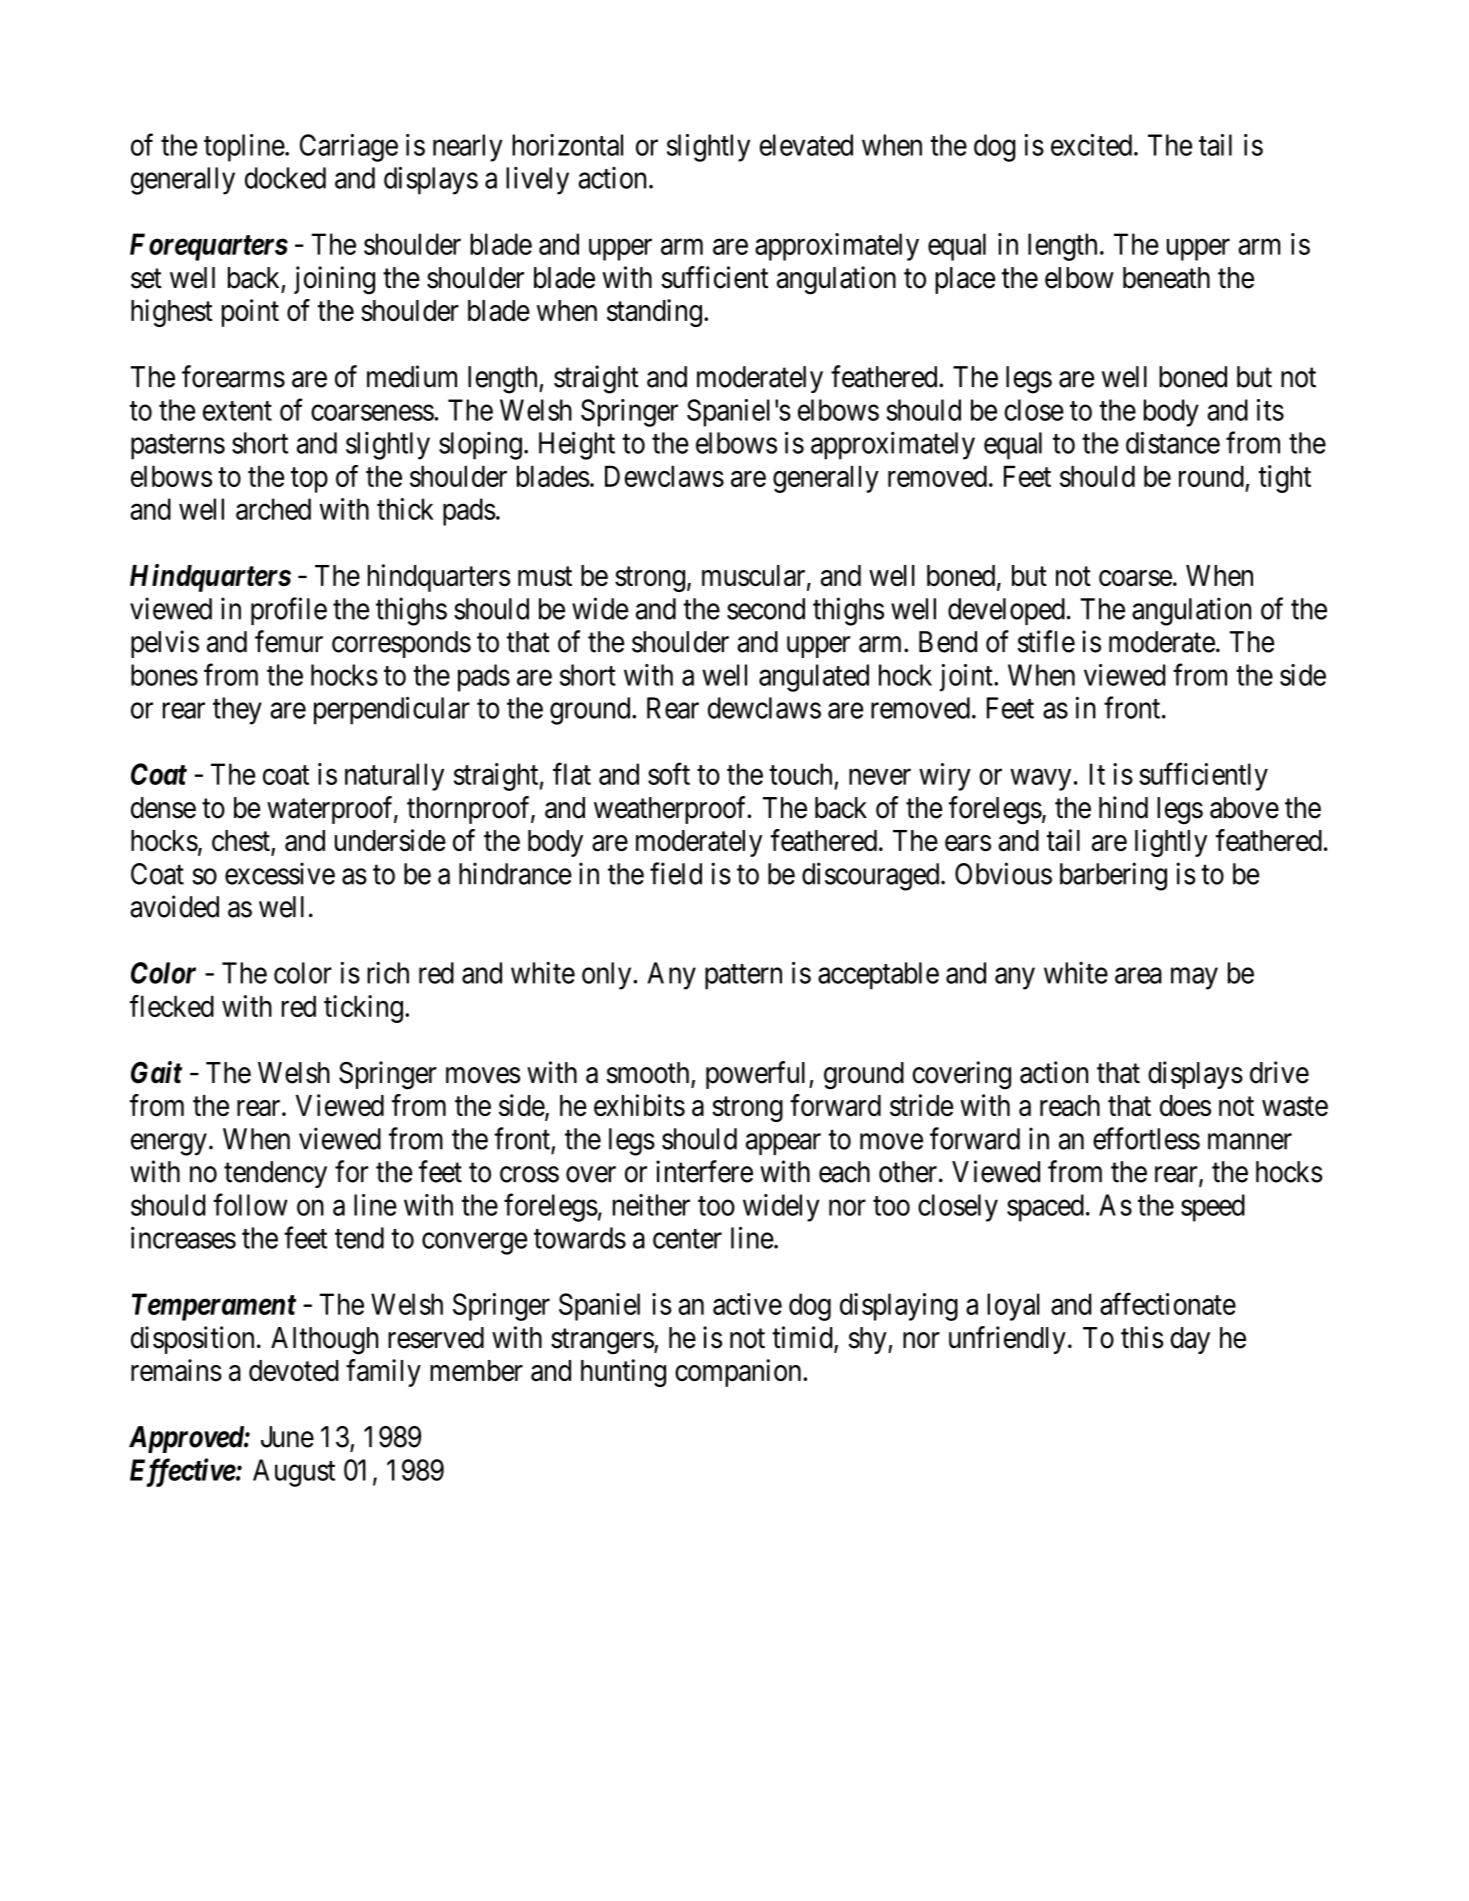  Describe the element at coordinates (1093, 145) in the screenshot. I see `excited` at that location.
